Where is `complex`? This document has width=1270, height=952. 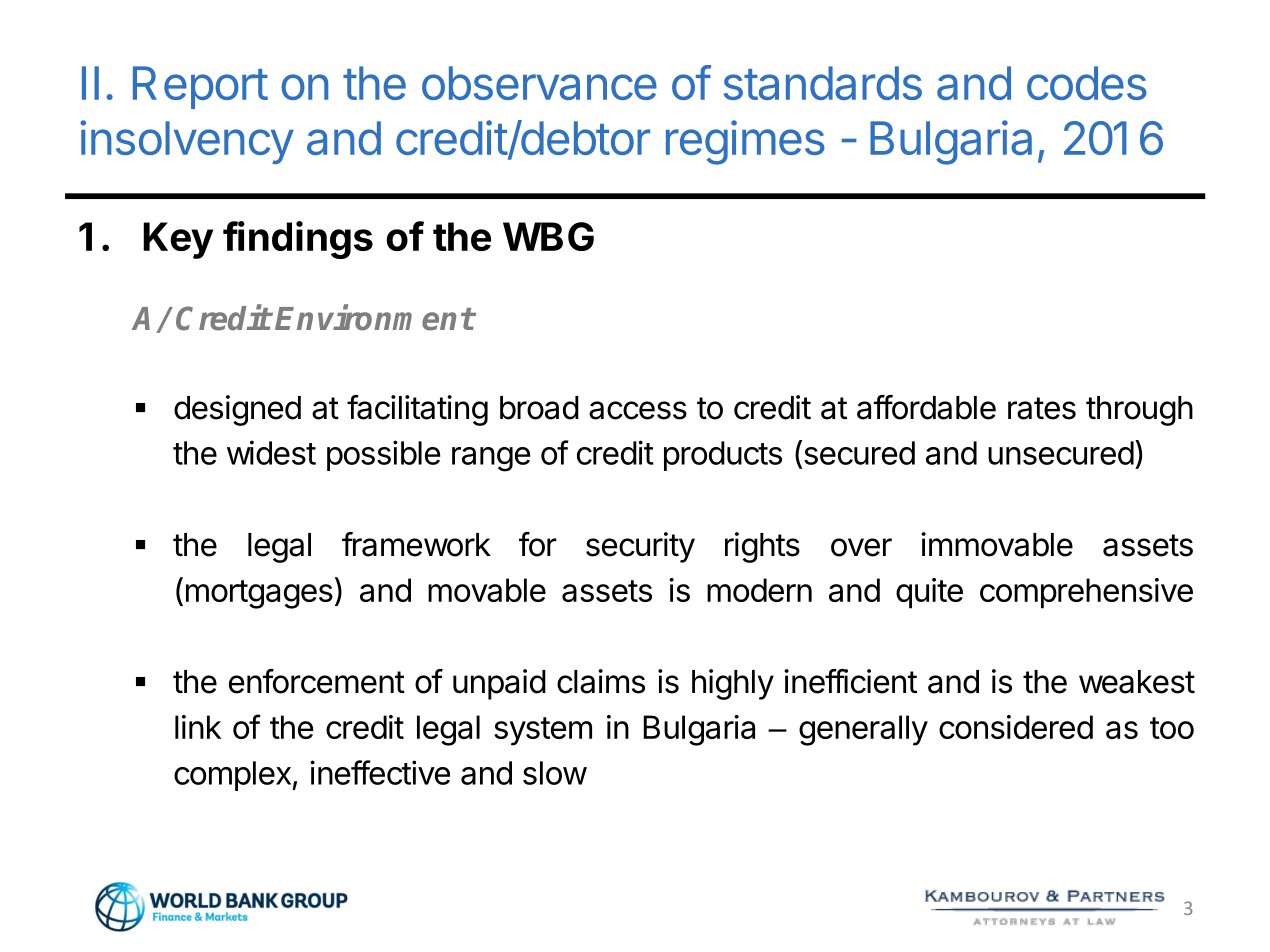
complex is located at coordinates (232, 776).
